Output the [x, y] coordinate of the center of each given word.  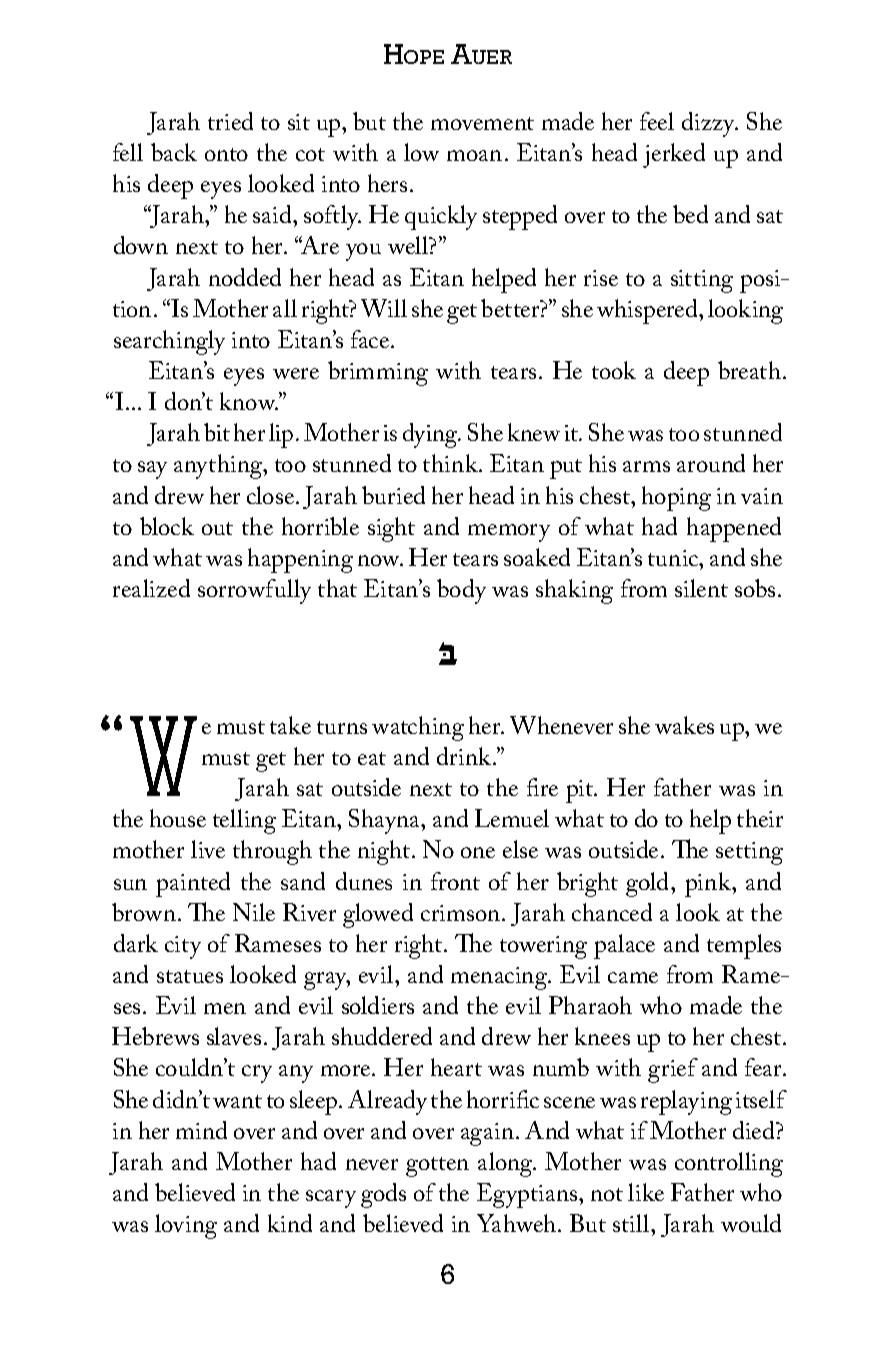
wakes [684, 725]
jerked [674, 155]
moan [474, 155]
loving [186, 1226]
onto [226, 154]
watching [418, 728]
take [290, 725]
